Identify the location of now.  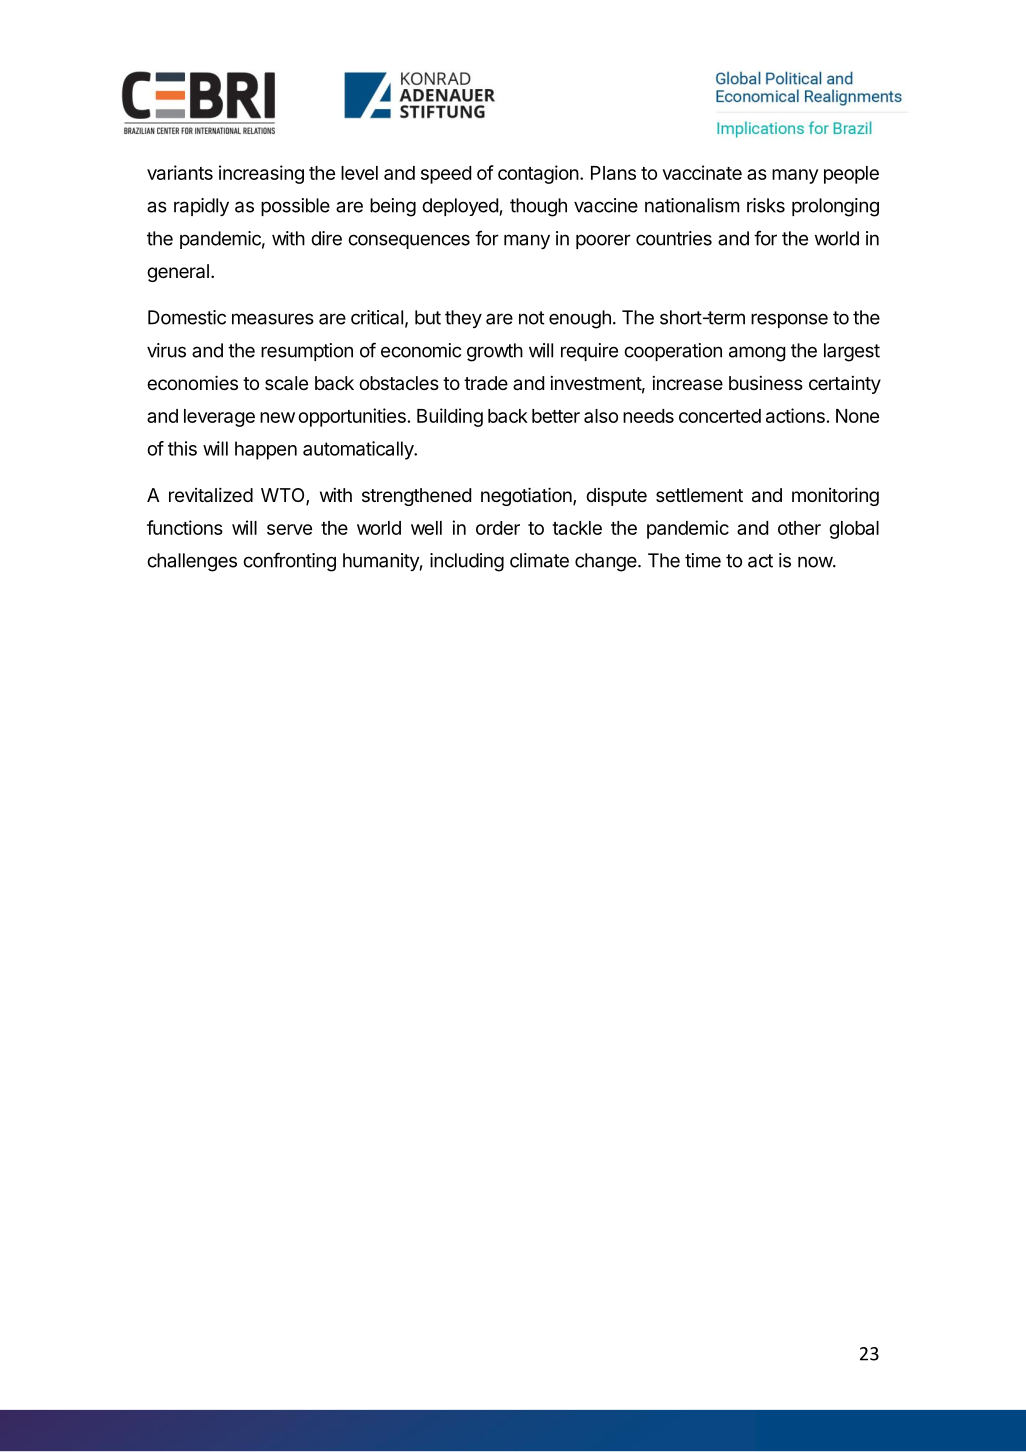
(816, 562).
